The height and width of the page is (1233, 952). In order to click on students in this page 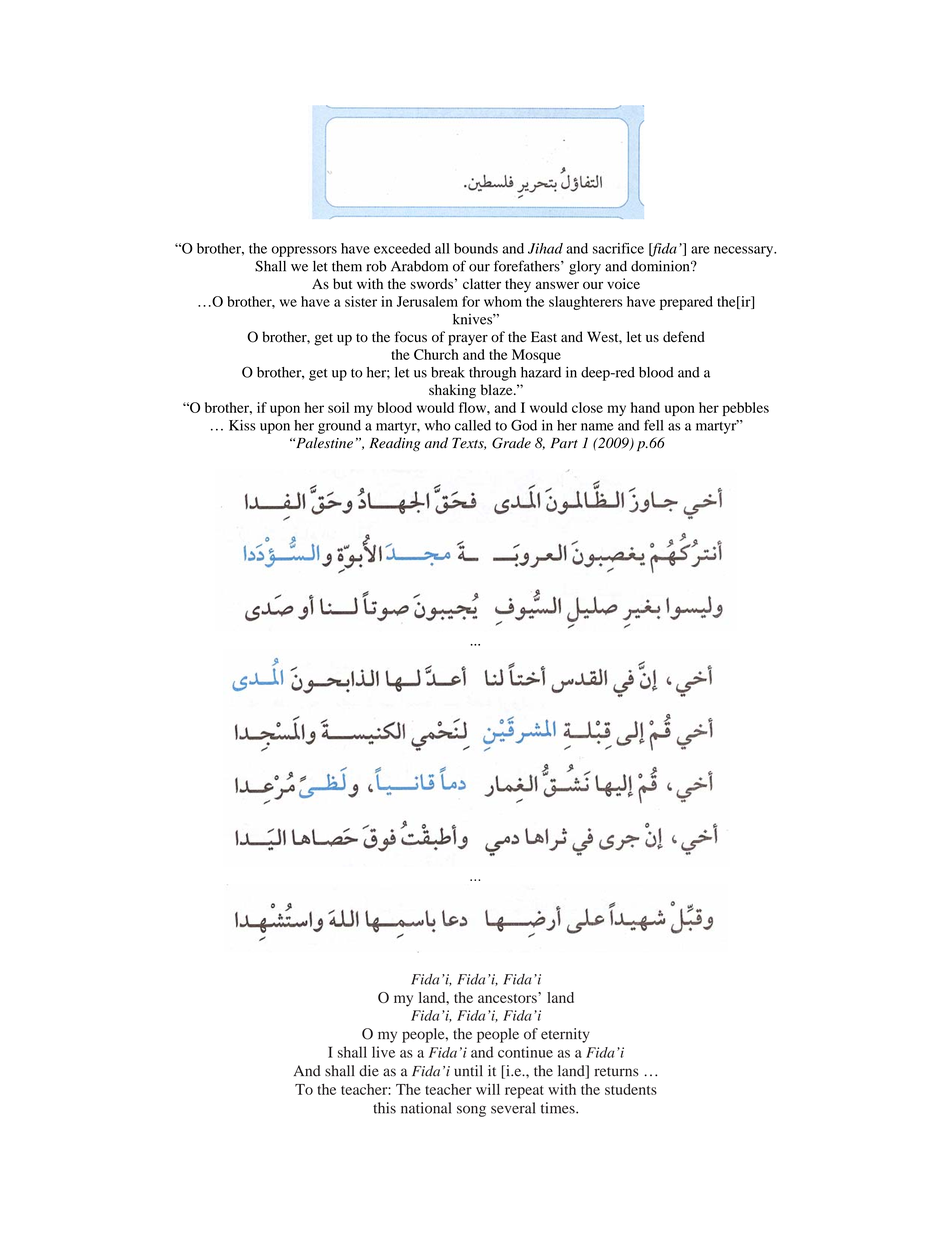, I will do `click(631, 1089)`.
